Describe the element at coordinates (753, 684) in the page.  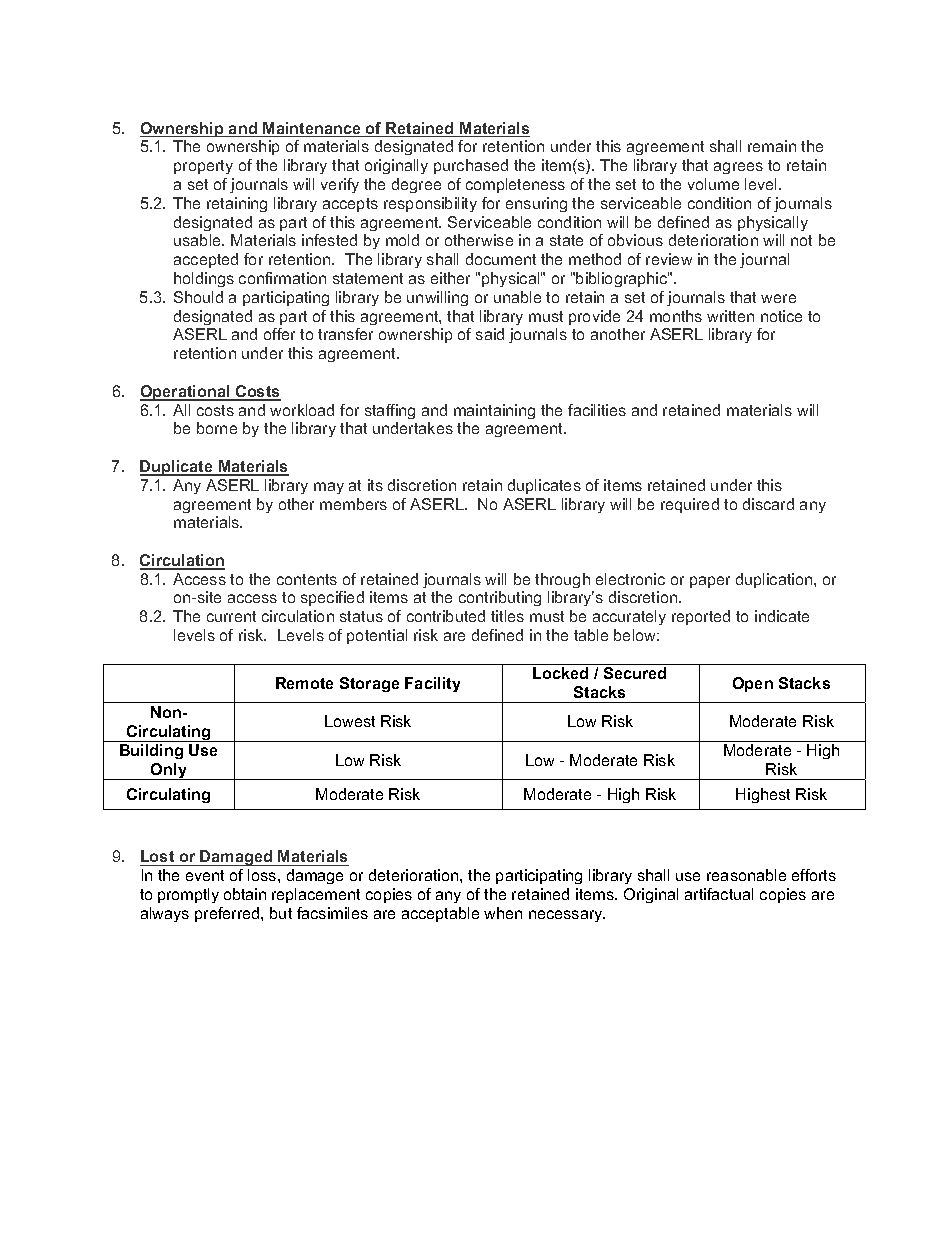
I see `Open` at that location.
